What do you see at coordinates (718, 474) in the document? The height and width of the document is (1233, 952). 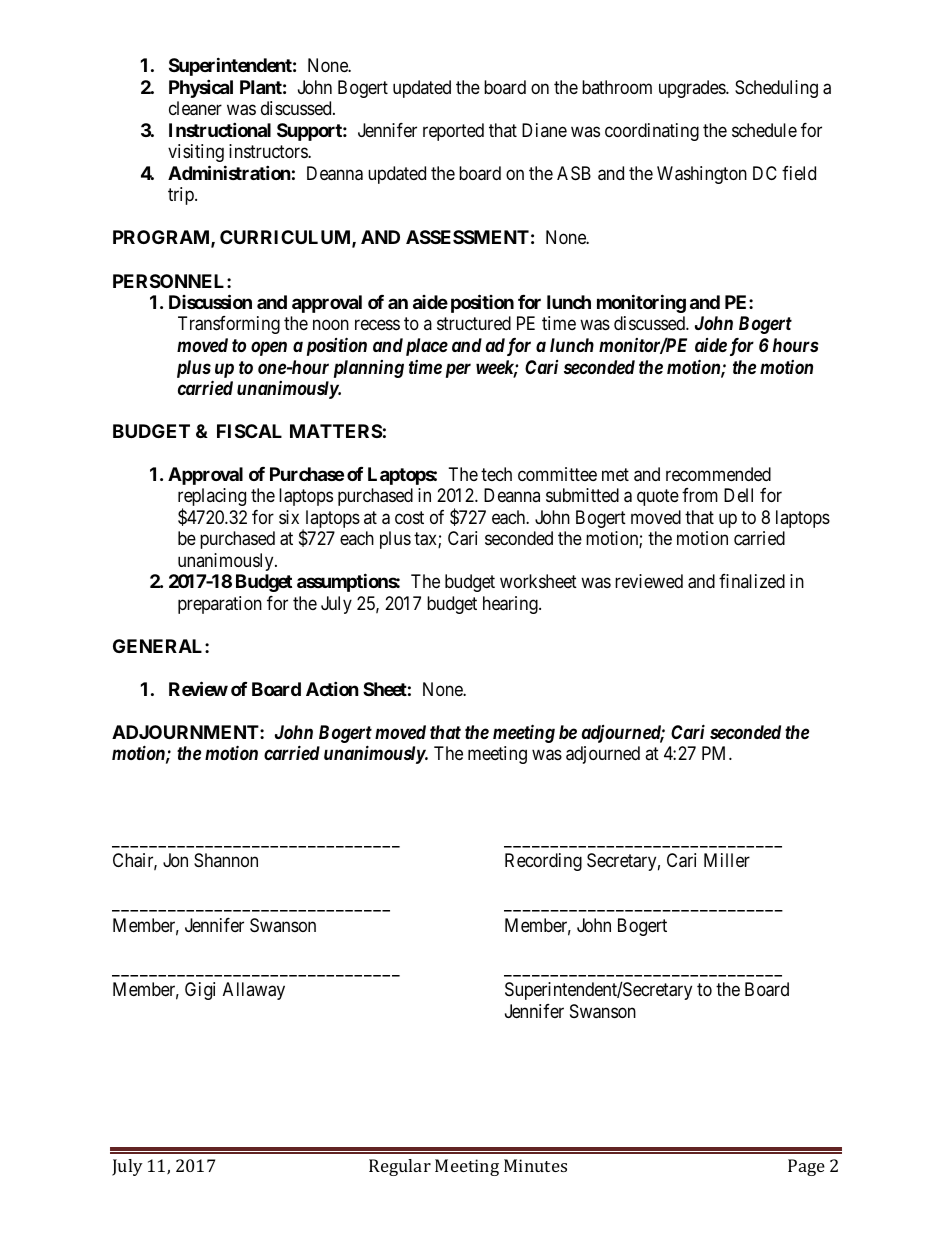 I see `recommended` at bounding box center [718, 474].
